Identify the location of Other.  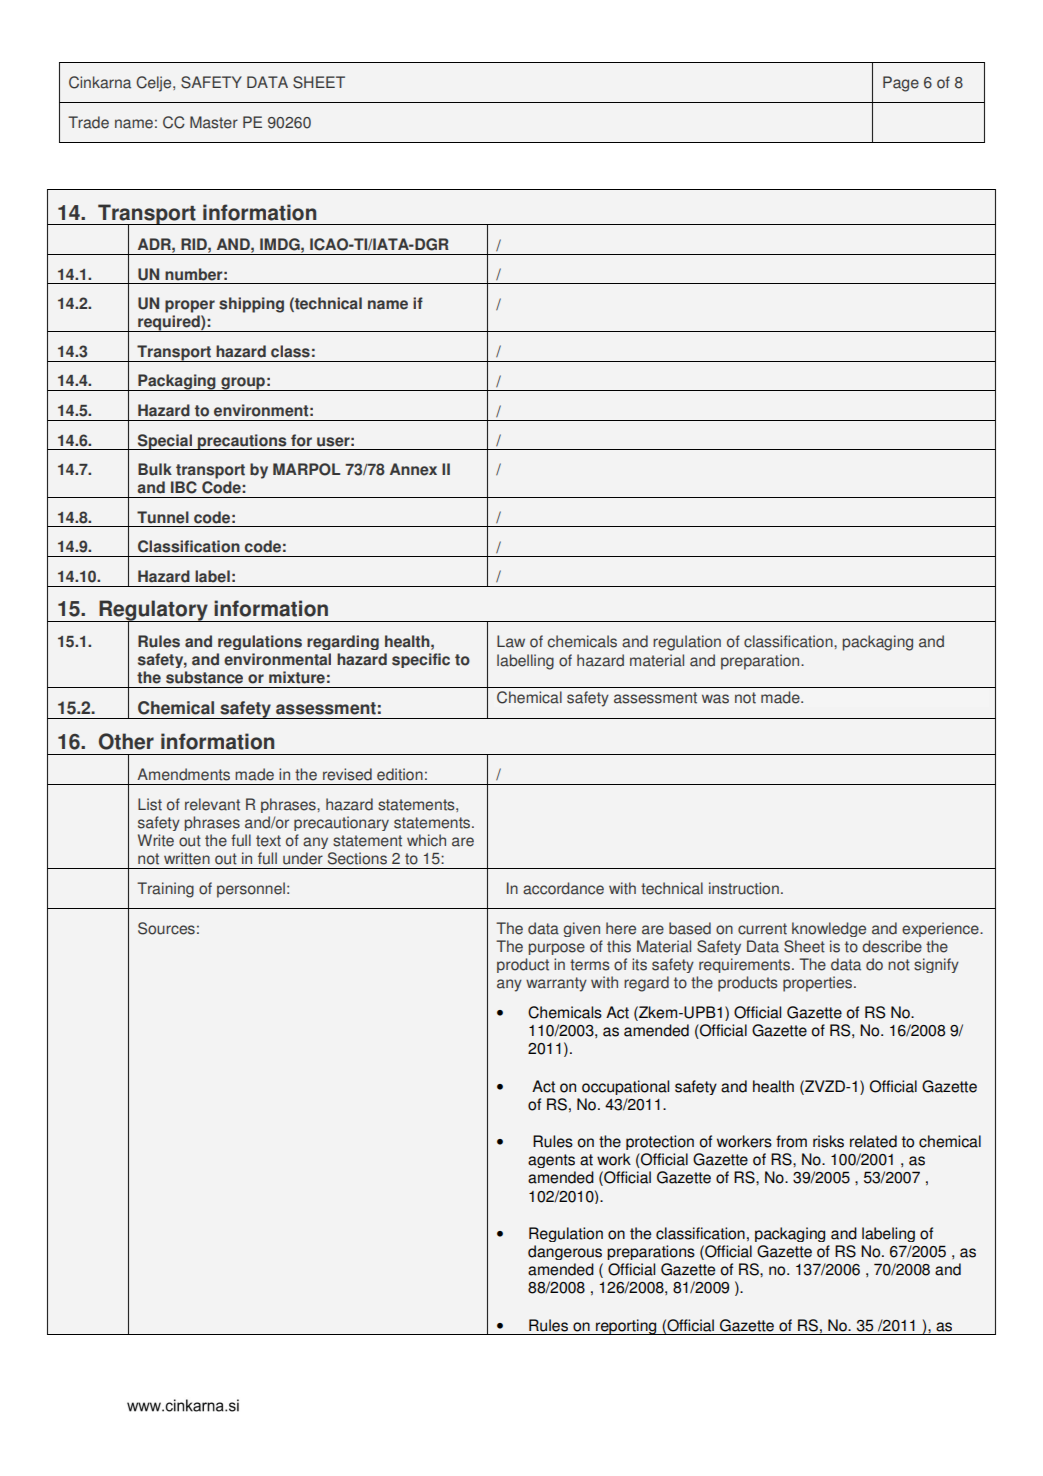
(126, 741).
